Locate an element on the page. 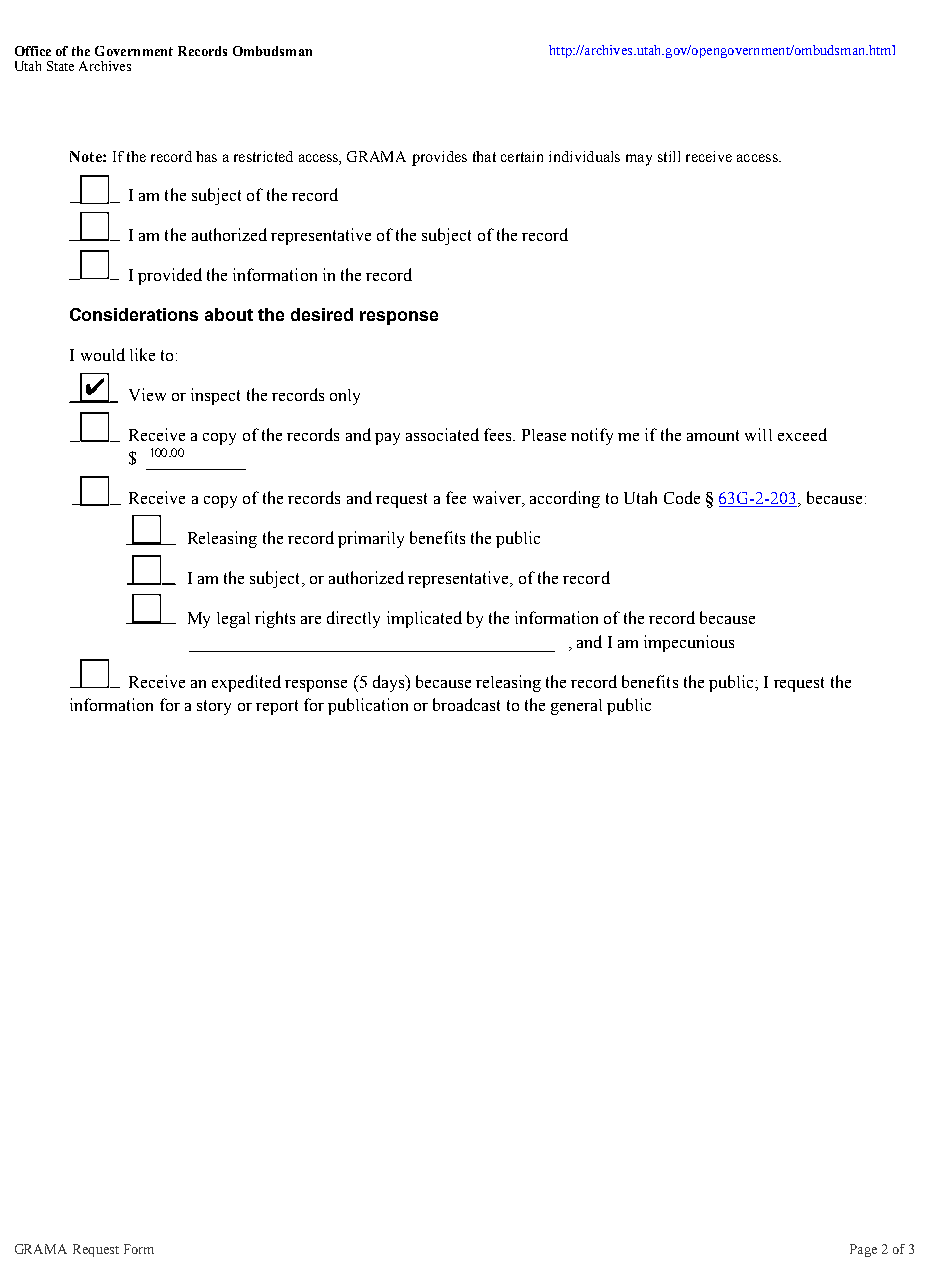  State is located at coordinates (60, 66).
